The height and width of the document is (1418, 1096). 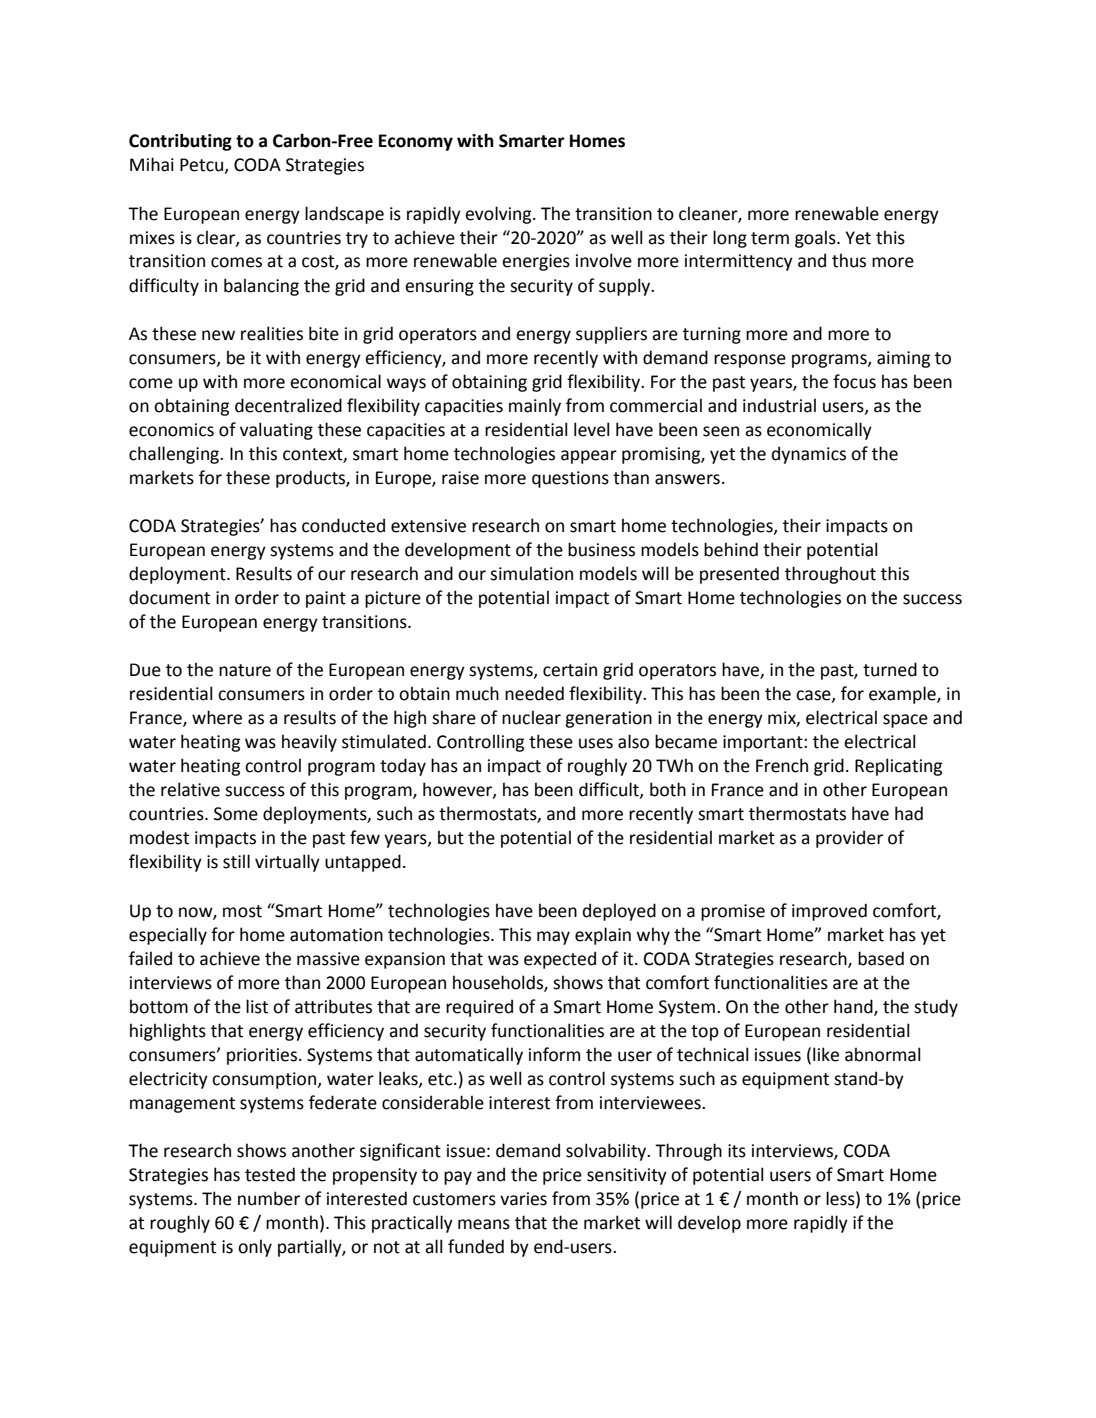 What do you see at coordinates (245, 670) in the document?
I see `nature` at bounding box center [245, 670].
